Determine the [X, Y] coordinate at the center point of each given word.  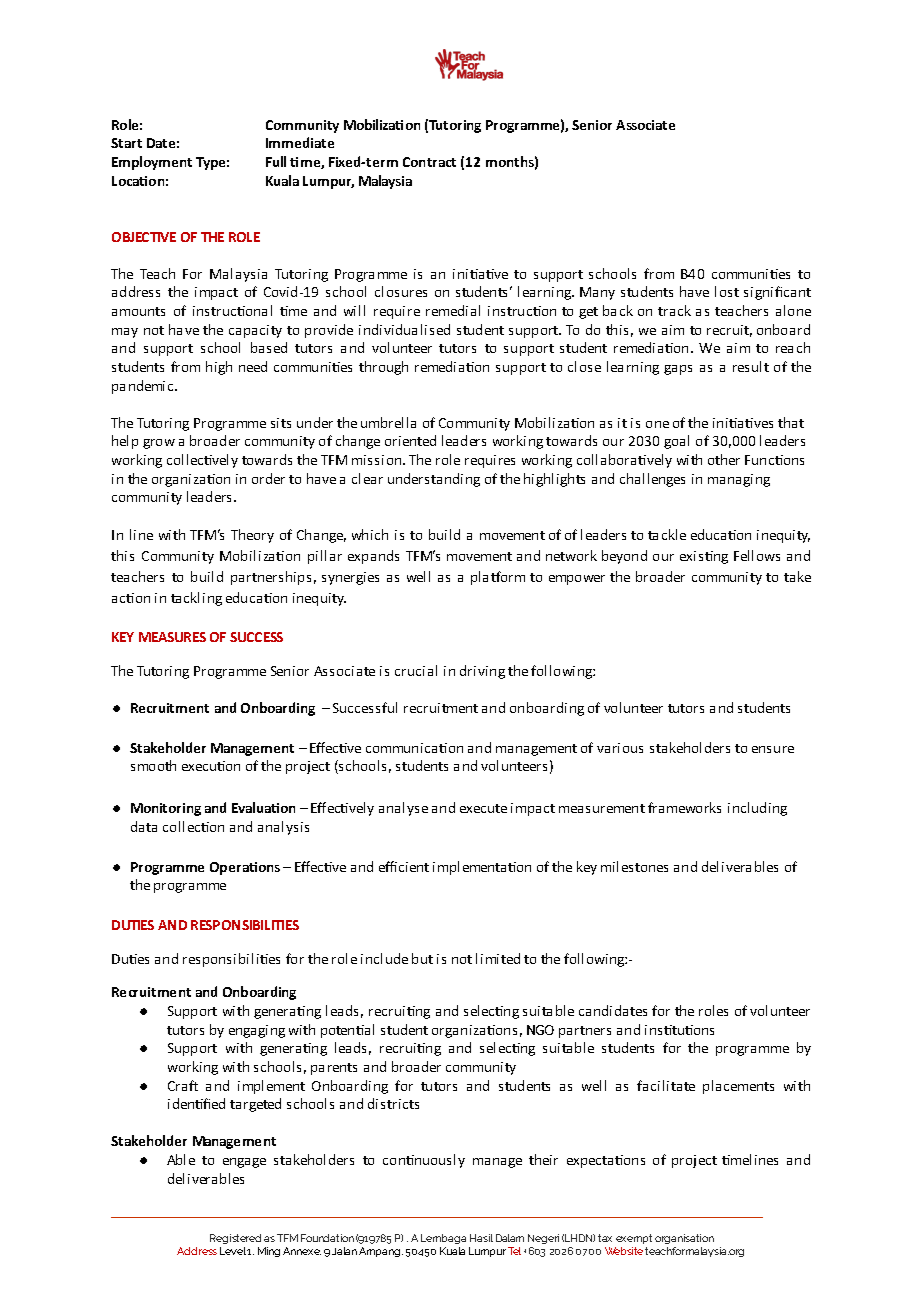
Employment [152, 163]
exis [693, 556]
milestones [634, 866]
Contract [429, 162]
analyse [403, 809]
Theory [252, 536]
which [370, 534]
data [144, 826]
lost [727, 291]
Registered [235, 1241]
